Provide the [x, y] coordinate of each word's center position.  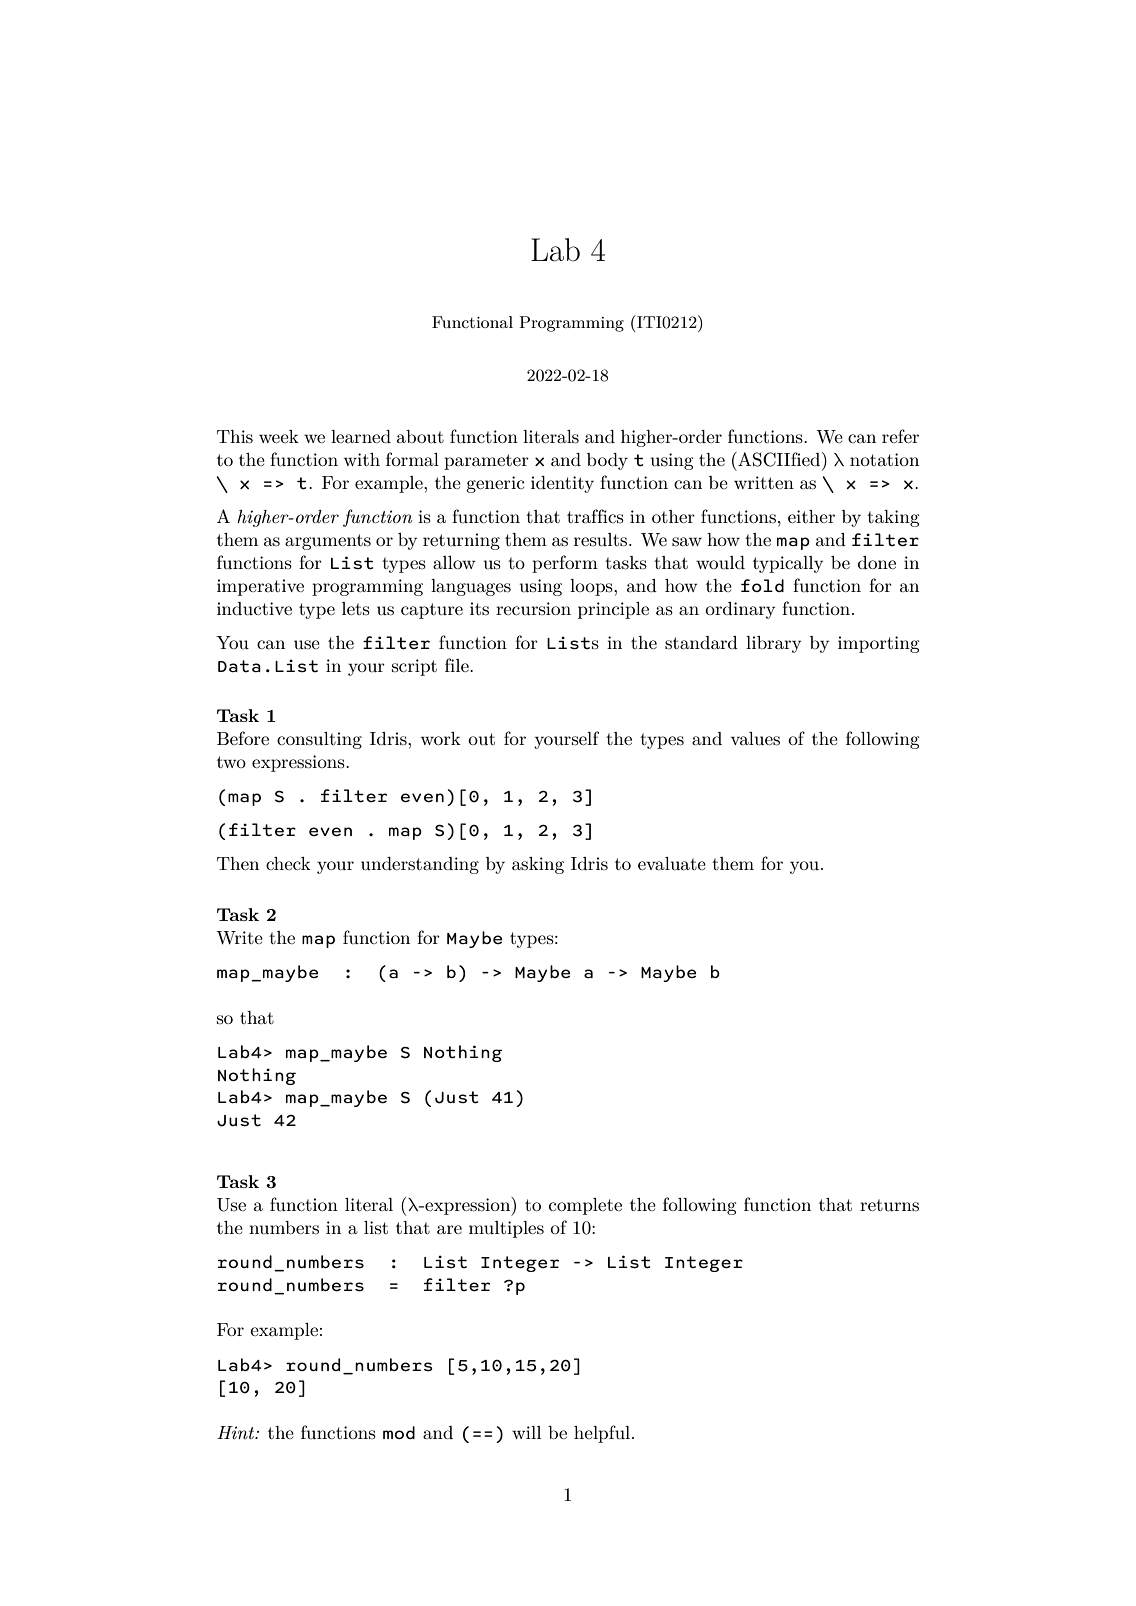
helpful [603, 1434]
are [449, 1229]
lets [356, 608]
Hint [237, 1432]
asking [538, 865]
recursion [533, 608]
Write [239, 938]
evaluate [672, 863]
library [773, 644]
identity [562, 484]
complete [585, 1206]
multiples [506, 1229]
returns [889, 1205]
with [362, 459]
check [288, 863]
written [764, 482]
